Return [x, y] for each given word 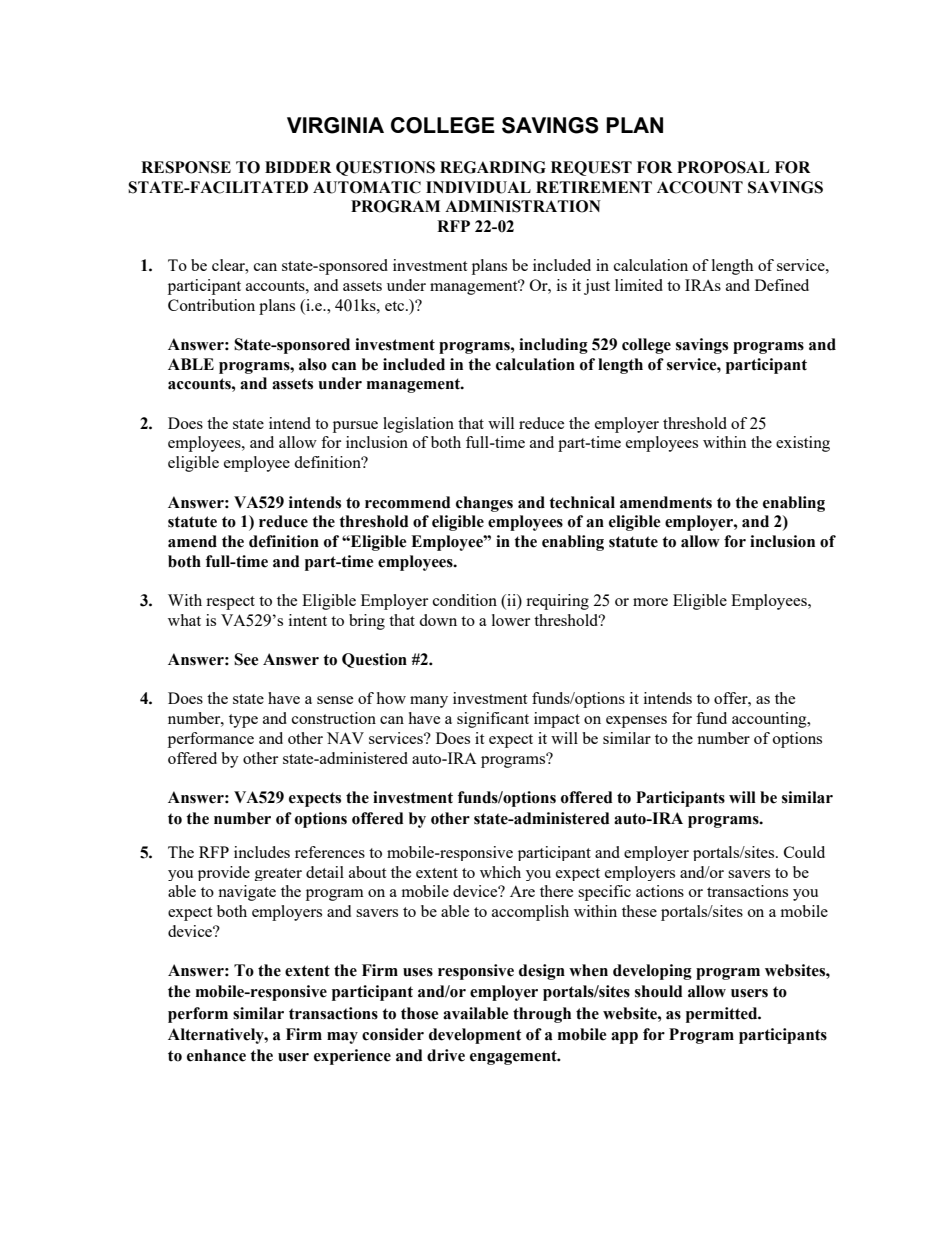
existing [803, 444]
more [650, 602]
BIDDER [298, 167]
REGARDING [493, 167]
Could [804, 852]
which [500, 872]
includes [262, 852]
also [313, 364]
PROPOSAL [723, 167]
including [553, 346]
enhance [216, 1055]
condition [465, 600]
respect [230, 603]
